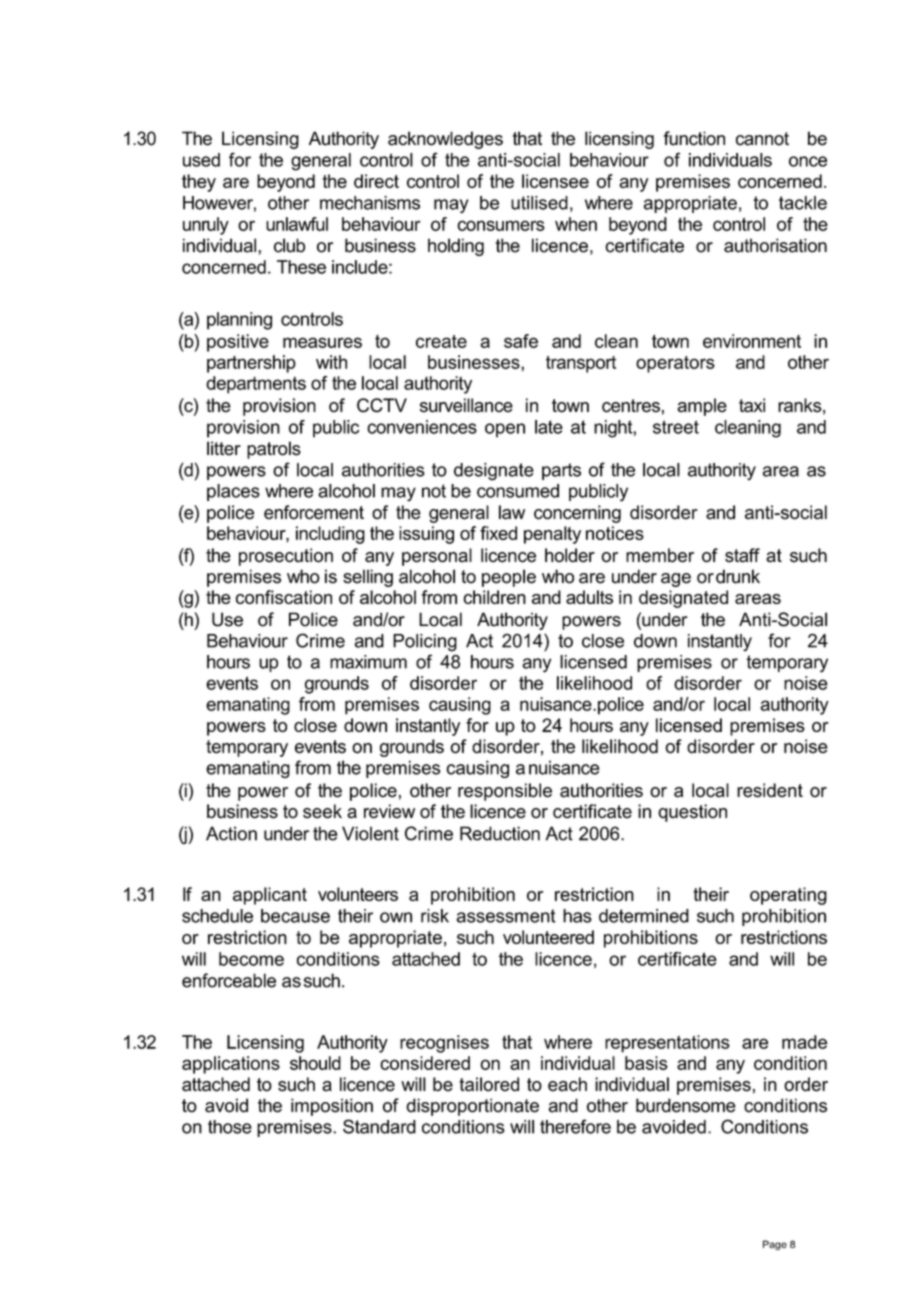 This image has height=1308, width=924. I want to click on Page, so click(775, 1245).
